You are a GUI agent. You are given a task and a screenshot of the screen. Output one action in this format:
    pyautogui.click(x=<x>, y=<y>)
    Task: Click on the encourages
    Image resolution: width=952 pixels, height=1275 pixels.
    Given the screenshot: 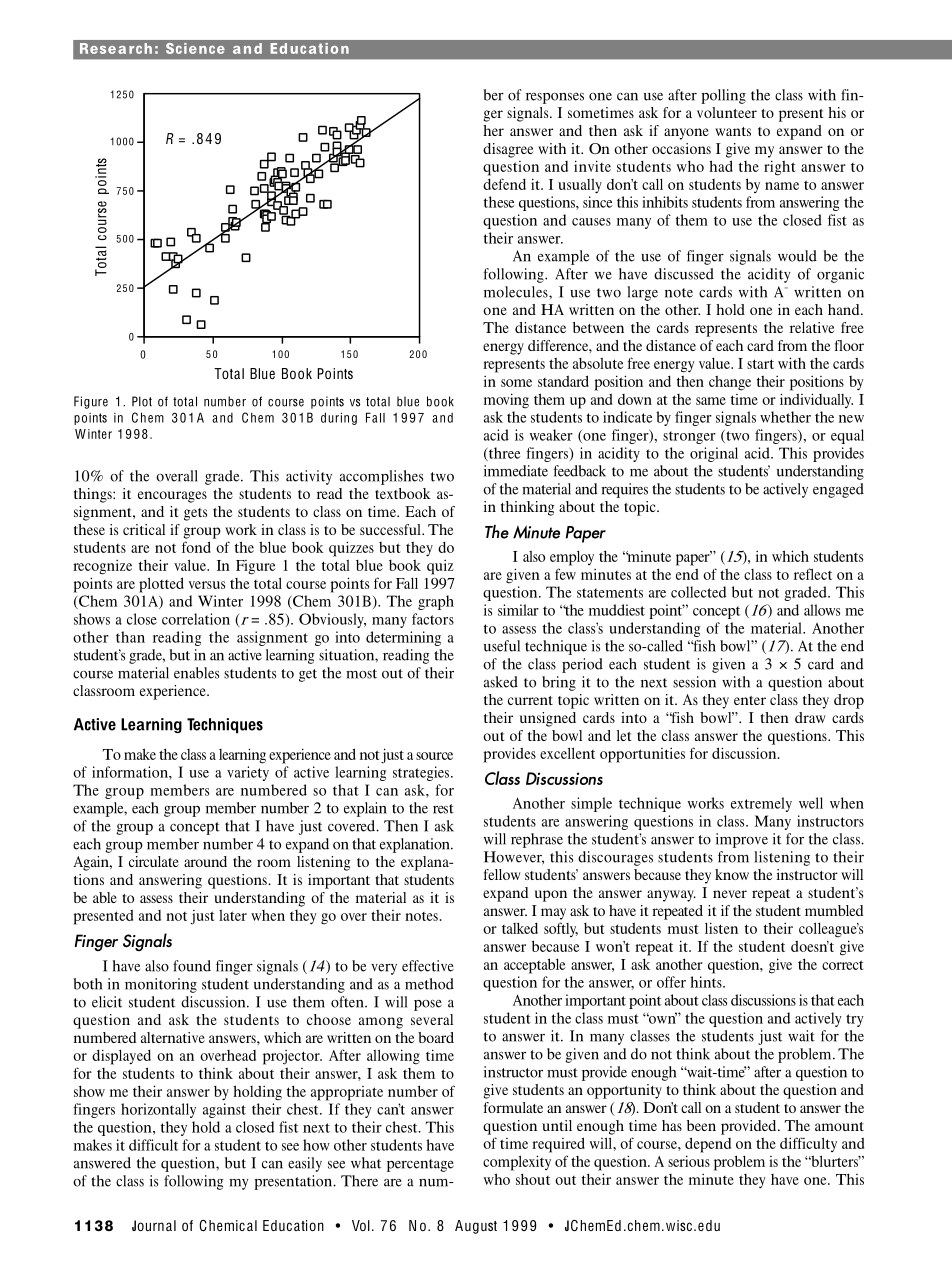 What is the action you would take?
    pyautogui.click(x=172, y=497)
